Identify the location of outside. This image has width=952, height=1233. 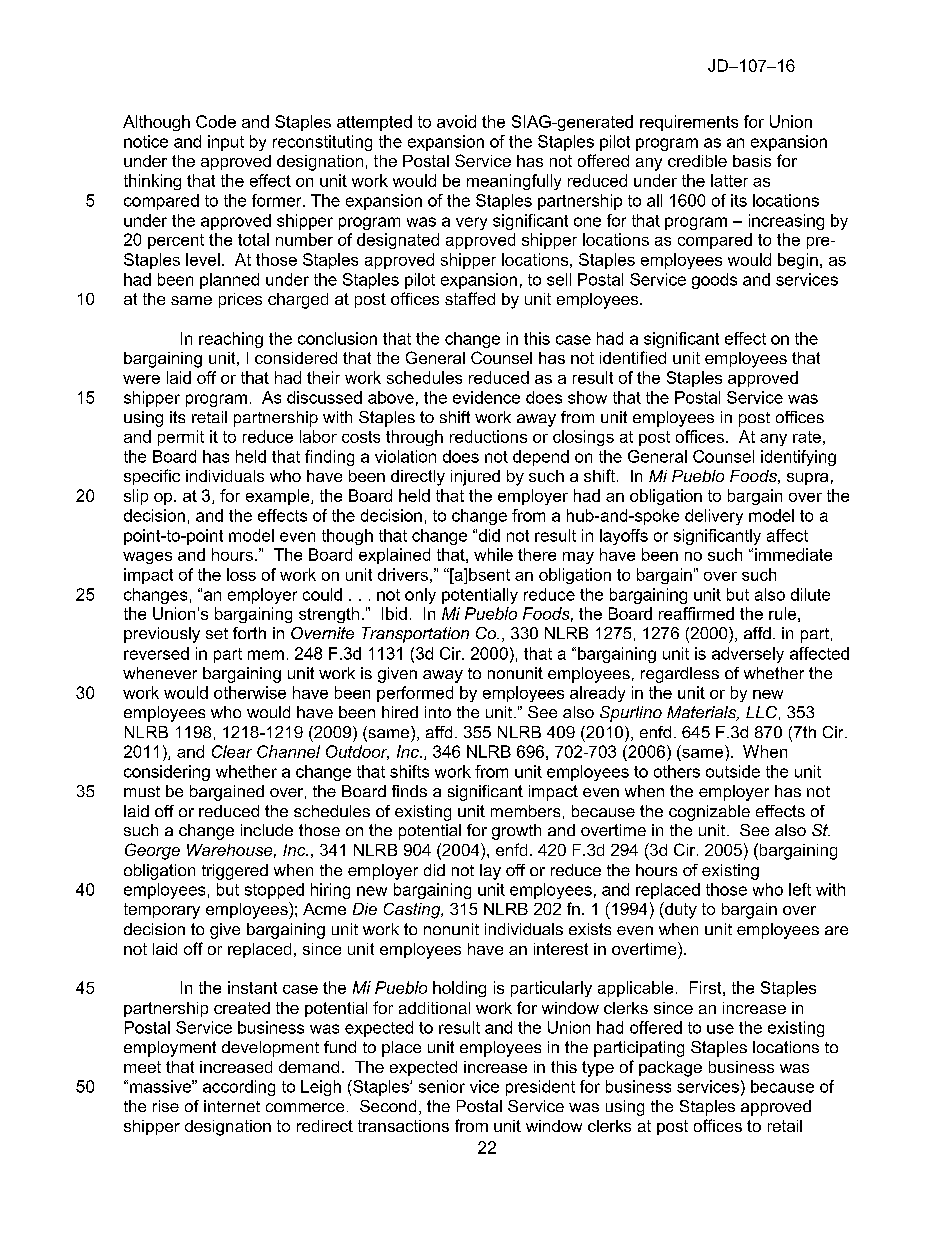
(733, 771).
